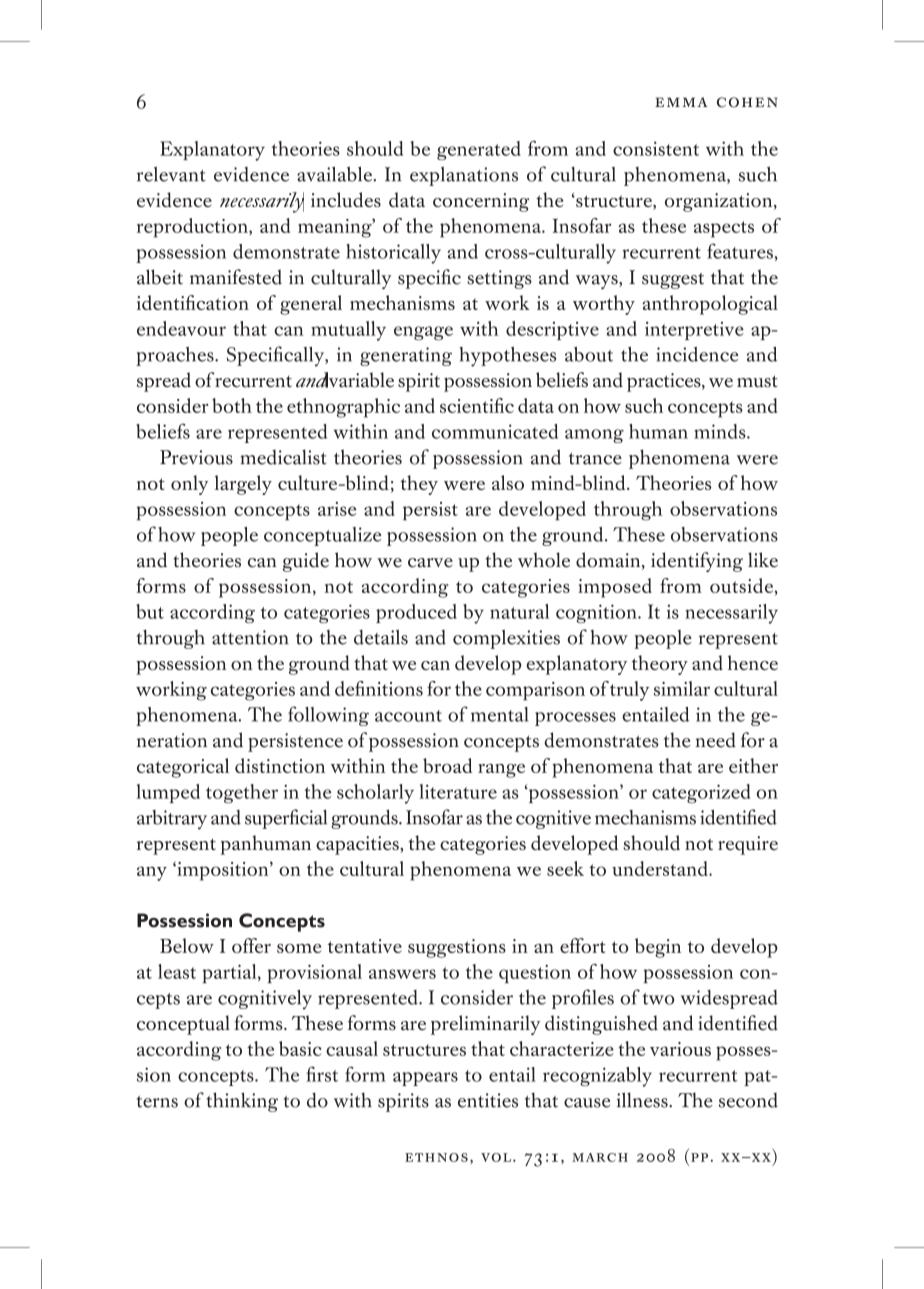 The image size is (924, 1289). What do you see at coordinates (242, 1102) in the page?
I see `thinking` at bounding box center [242, 1102].
